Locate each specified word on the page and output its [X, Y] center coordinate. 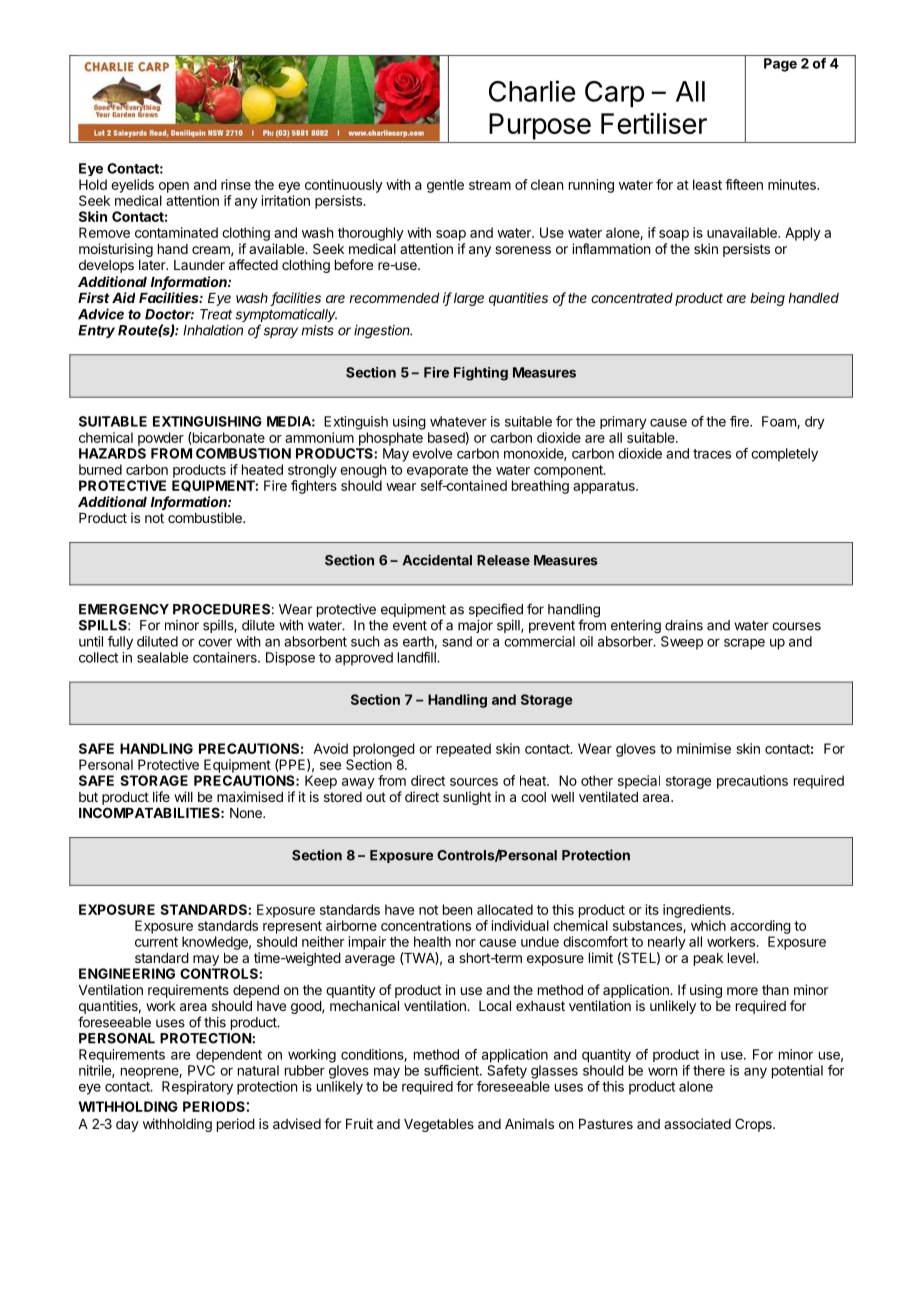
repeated [464, 750]
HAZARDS [112, 453]
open [174, 187]
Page [780, 65]
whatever [458, 421]
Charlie [532, 91]
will [183, 796]
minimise [704, 748]
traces [712, 454]
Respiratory [197, 1088]
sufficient [452, 1070]
